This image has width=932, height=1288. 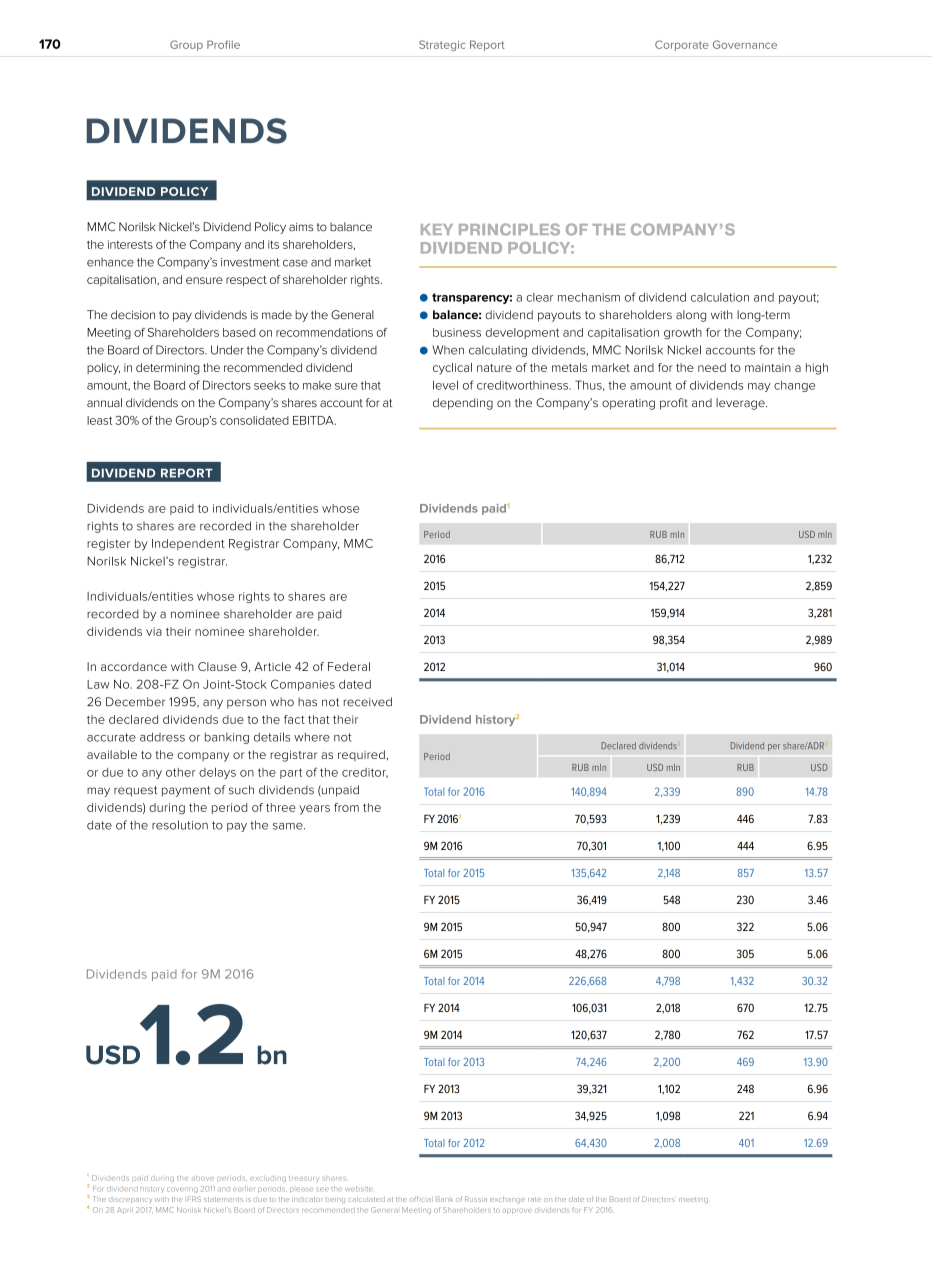 I want to click on decision, so click(x=133, y=315).
